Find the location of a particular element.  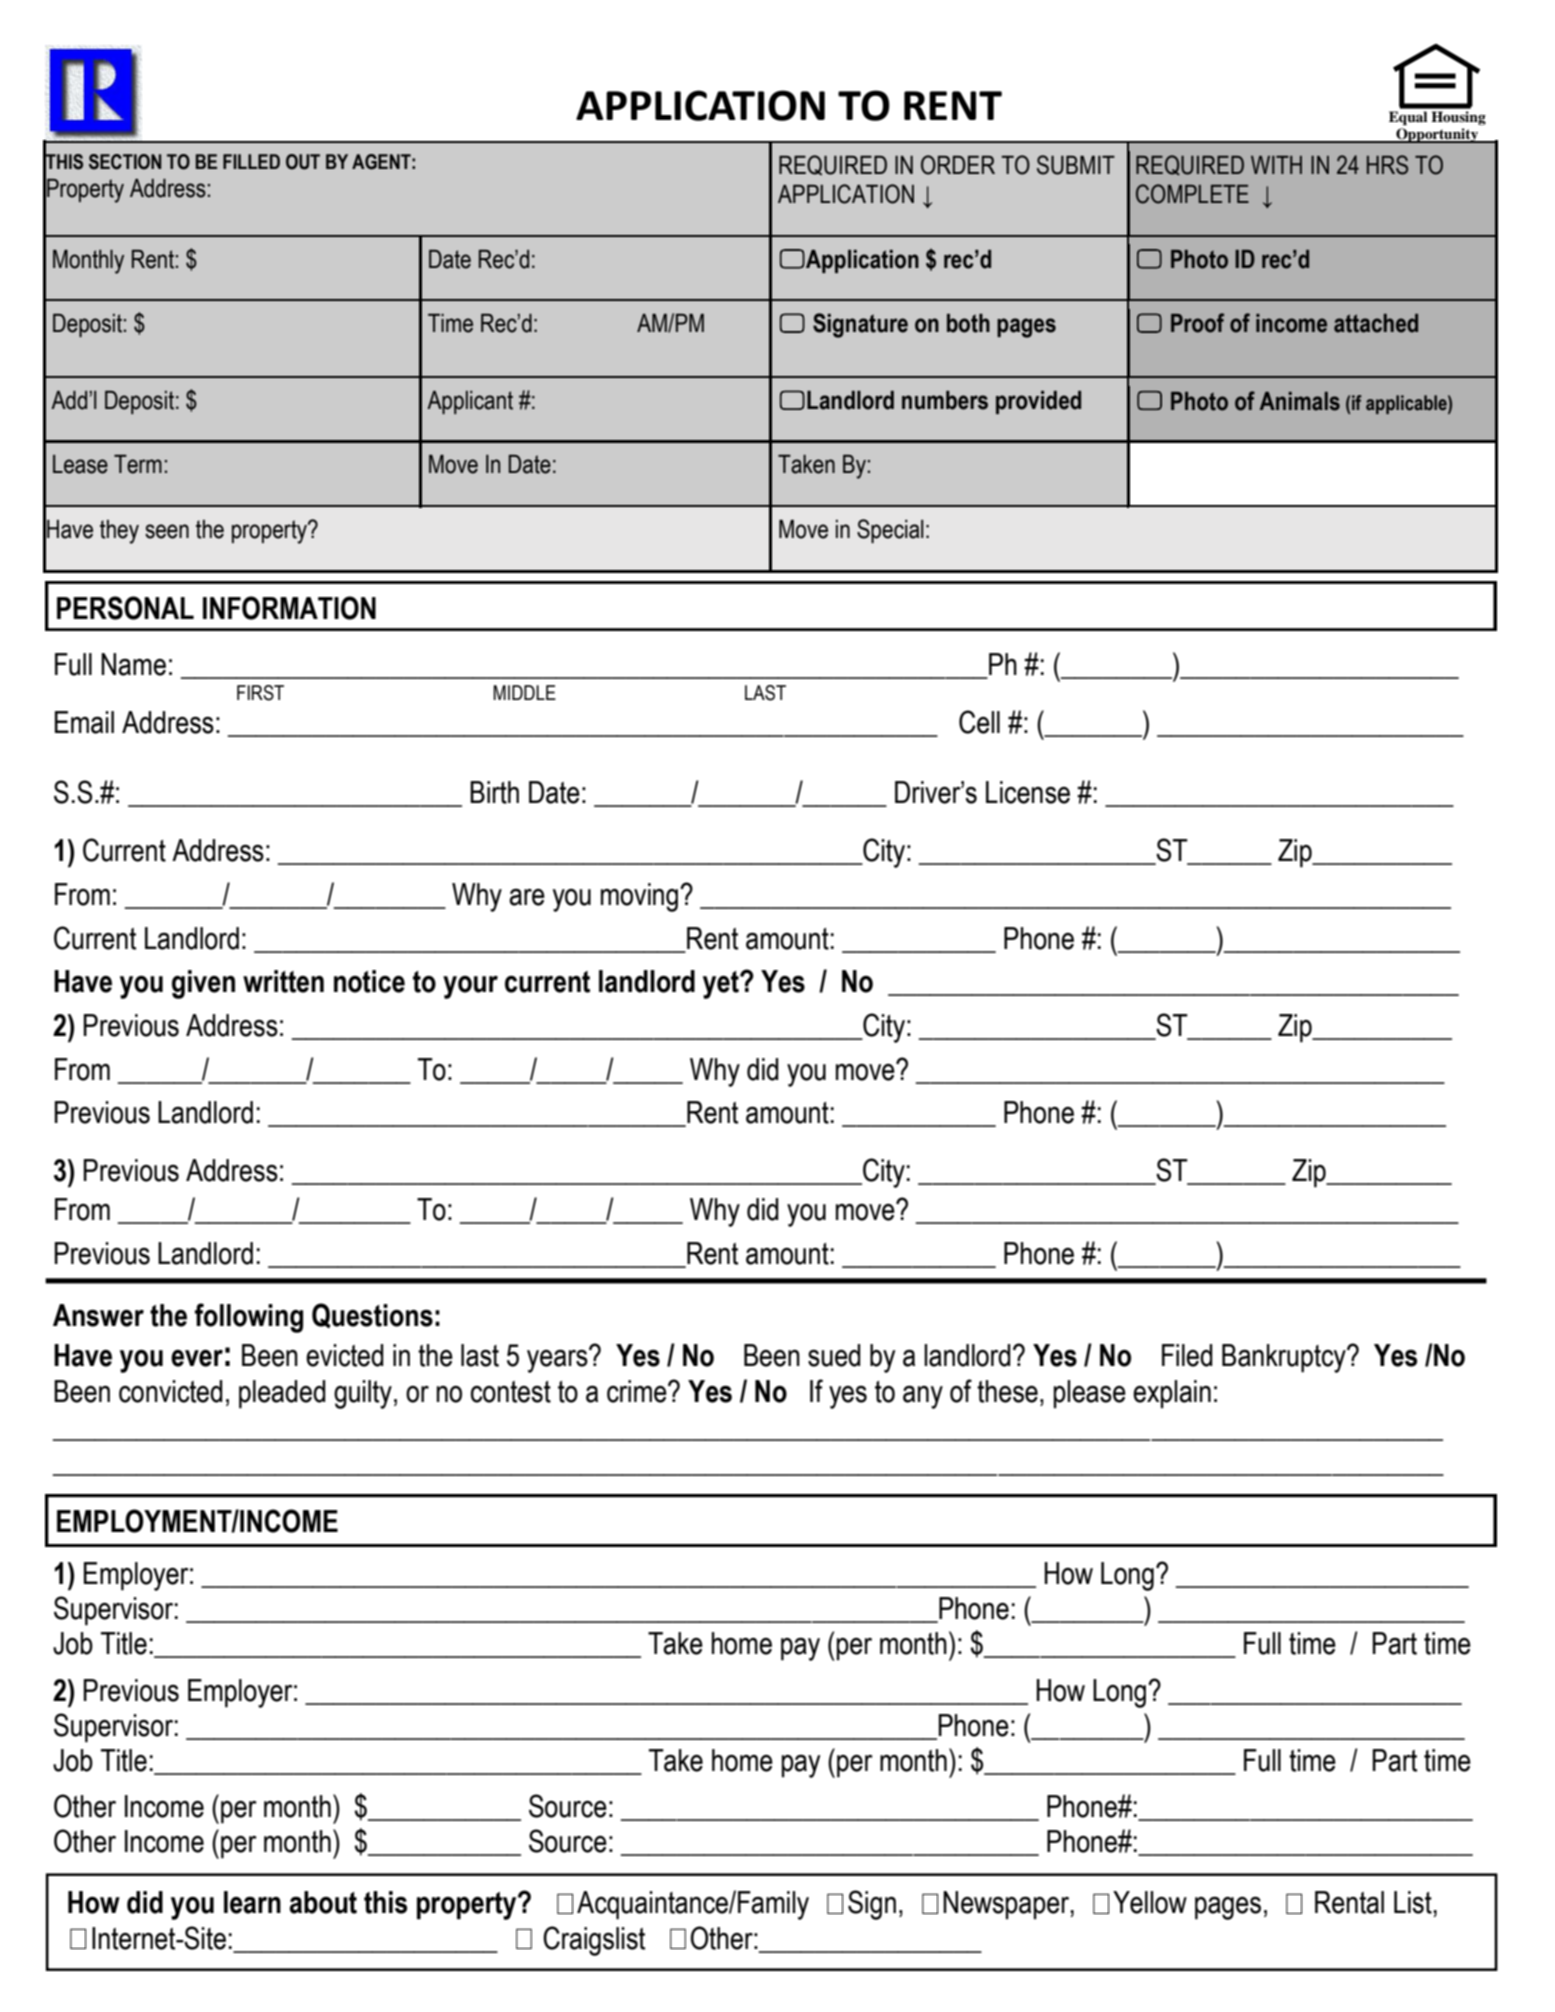

following is located at coordinates (249, 1318).
